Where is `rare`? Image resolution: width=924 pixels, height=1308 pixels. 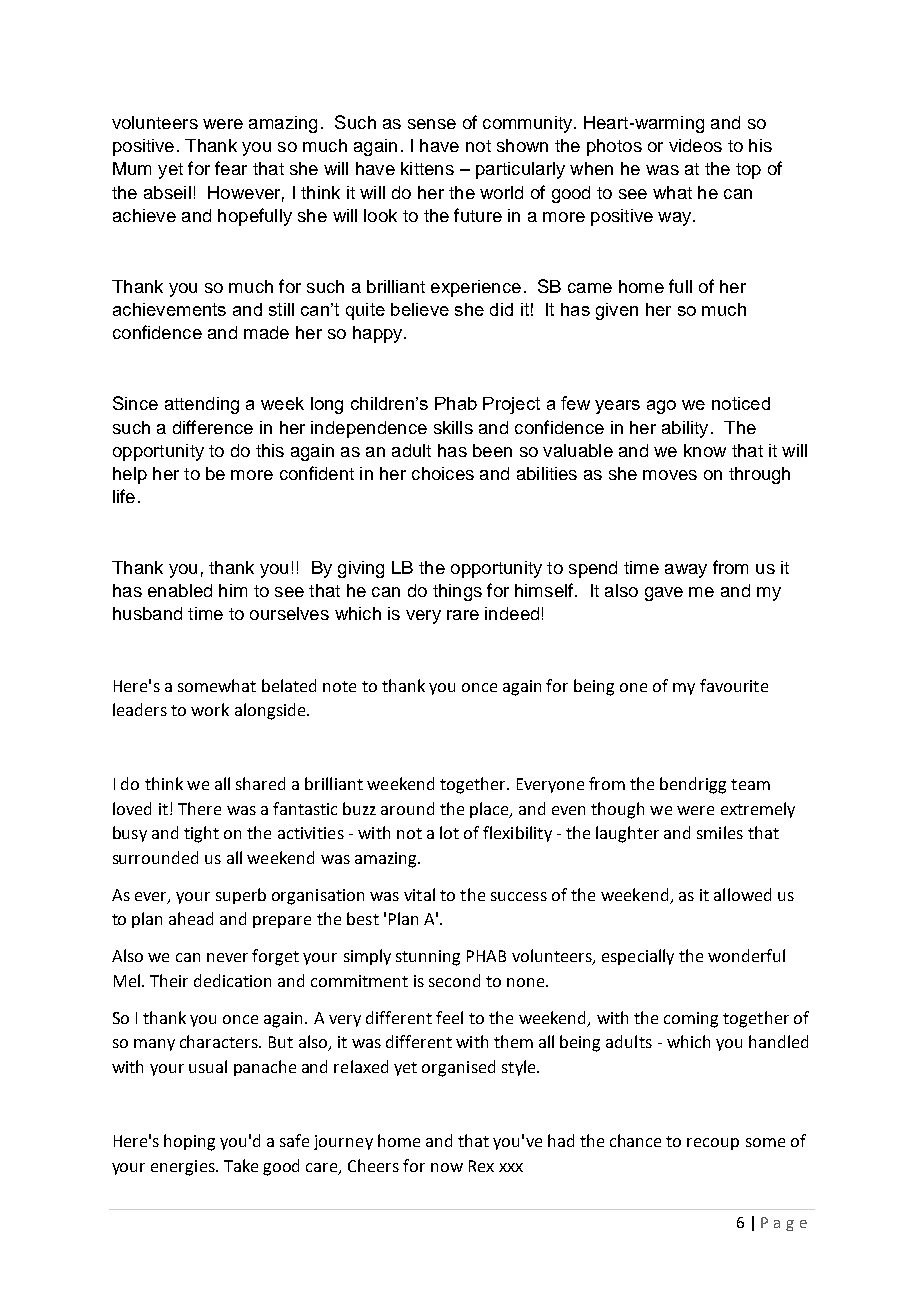 rare is located at coordinates (463, 615).
